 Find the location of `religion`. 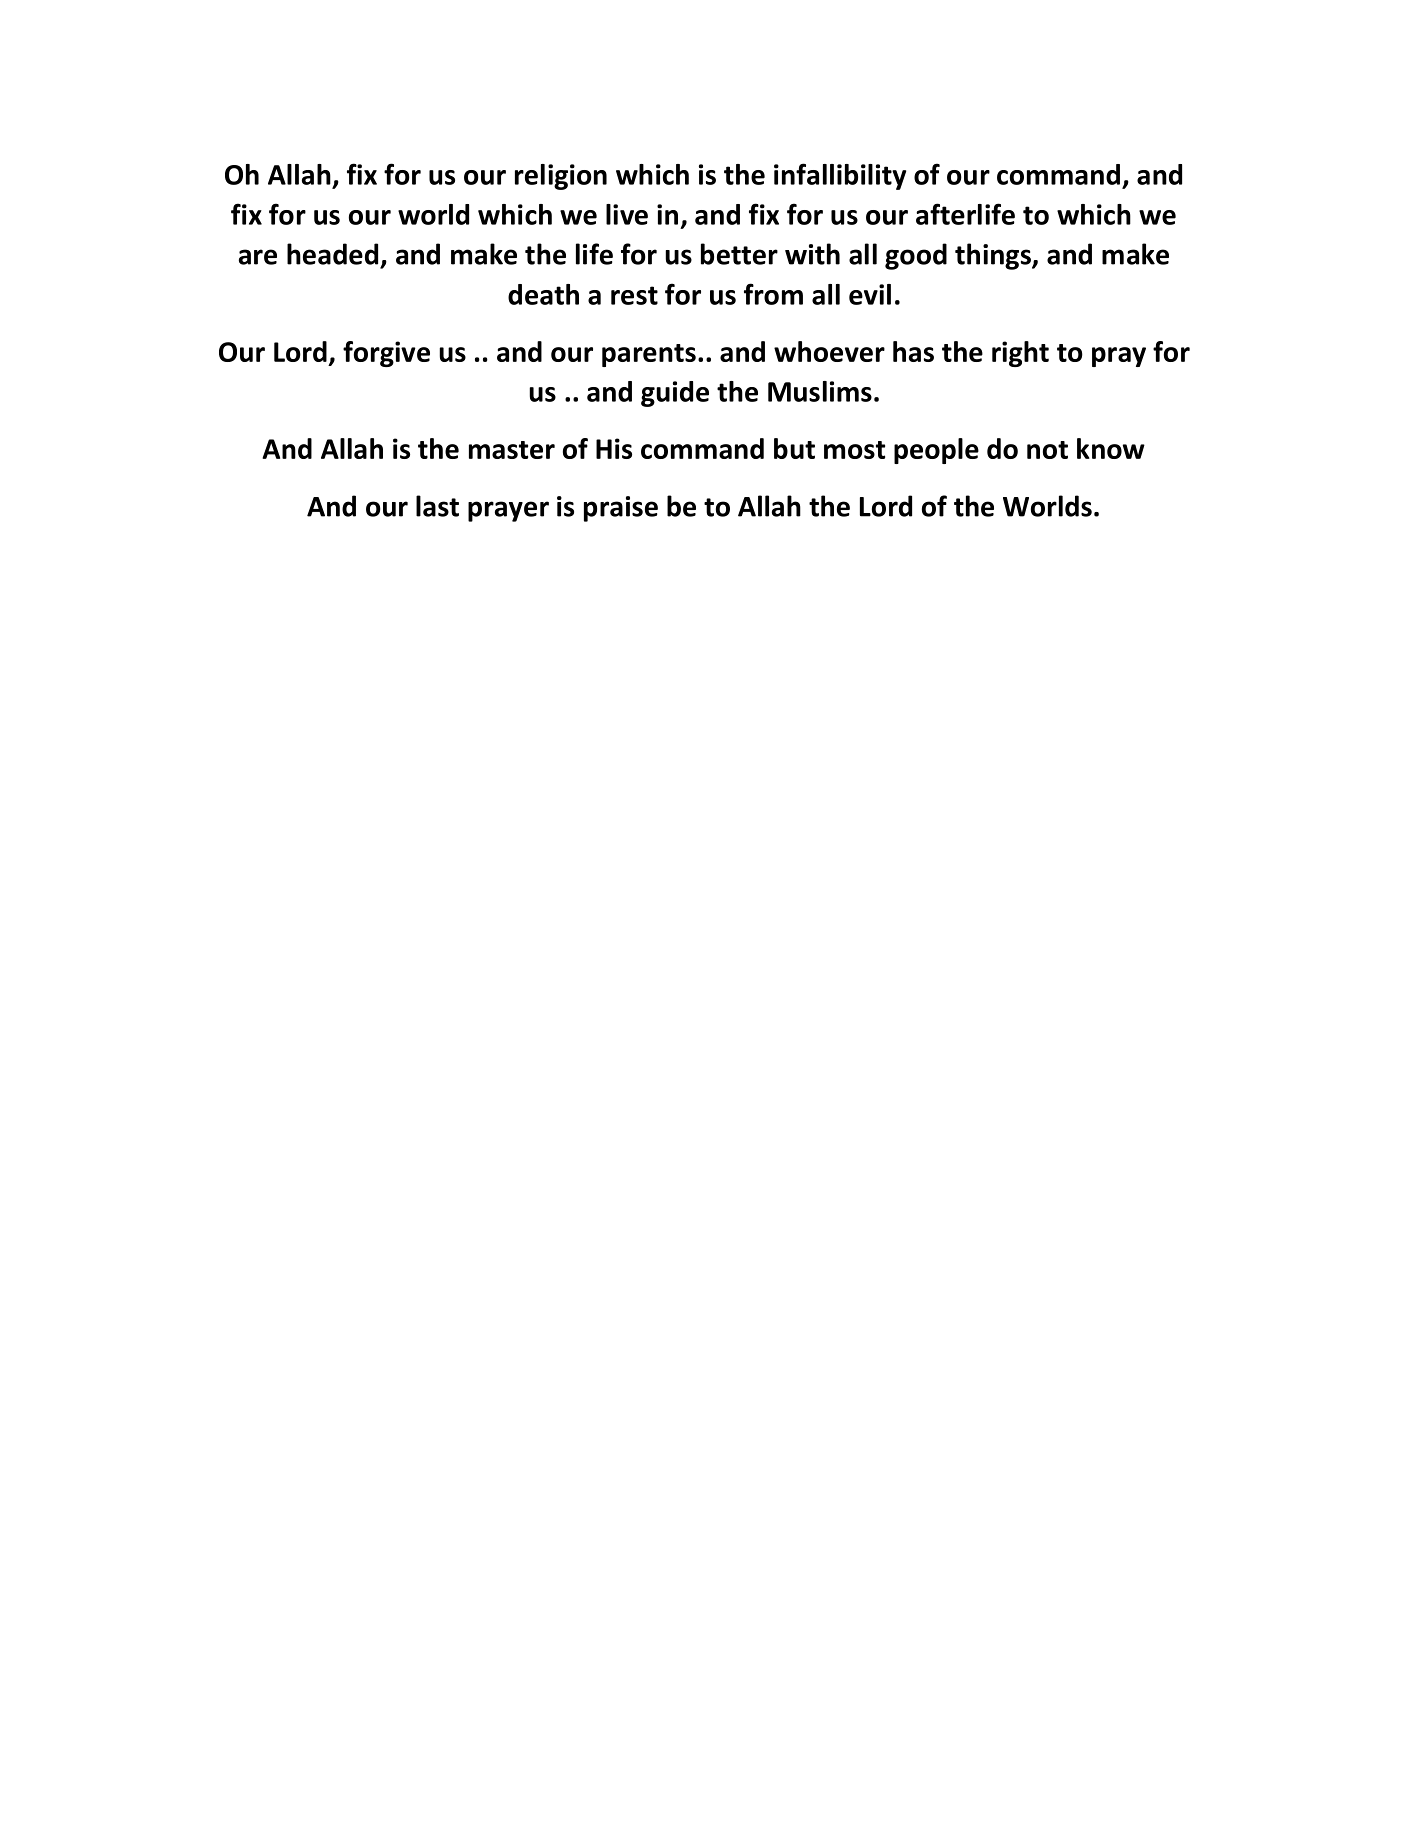

religion is located at coordinates (561, 177).
